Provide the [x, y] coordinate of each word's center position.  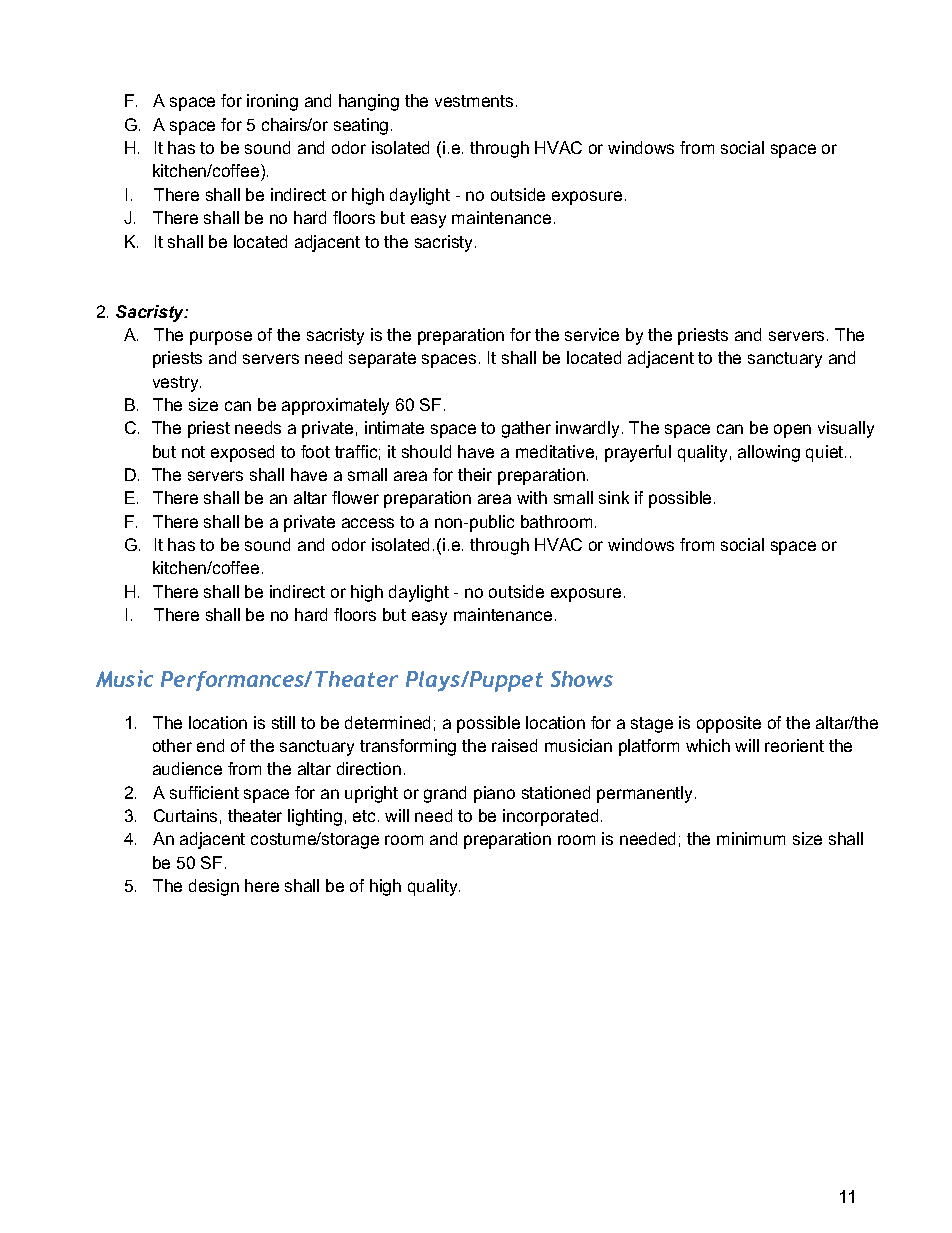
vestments [474, 101]
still [283, 722]
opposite [729, 724]
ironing [272, 102]
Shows [582, 679]
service [592, 334]
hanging [369, 102]
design [214, 887]
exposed [242, 453]
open [792, 431]
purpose [221, 338]
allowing [769, 453]
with [532, 497]
